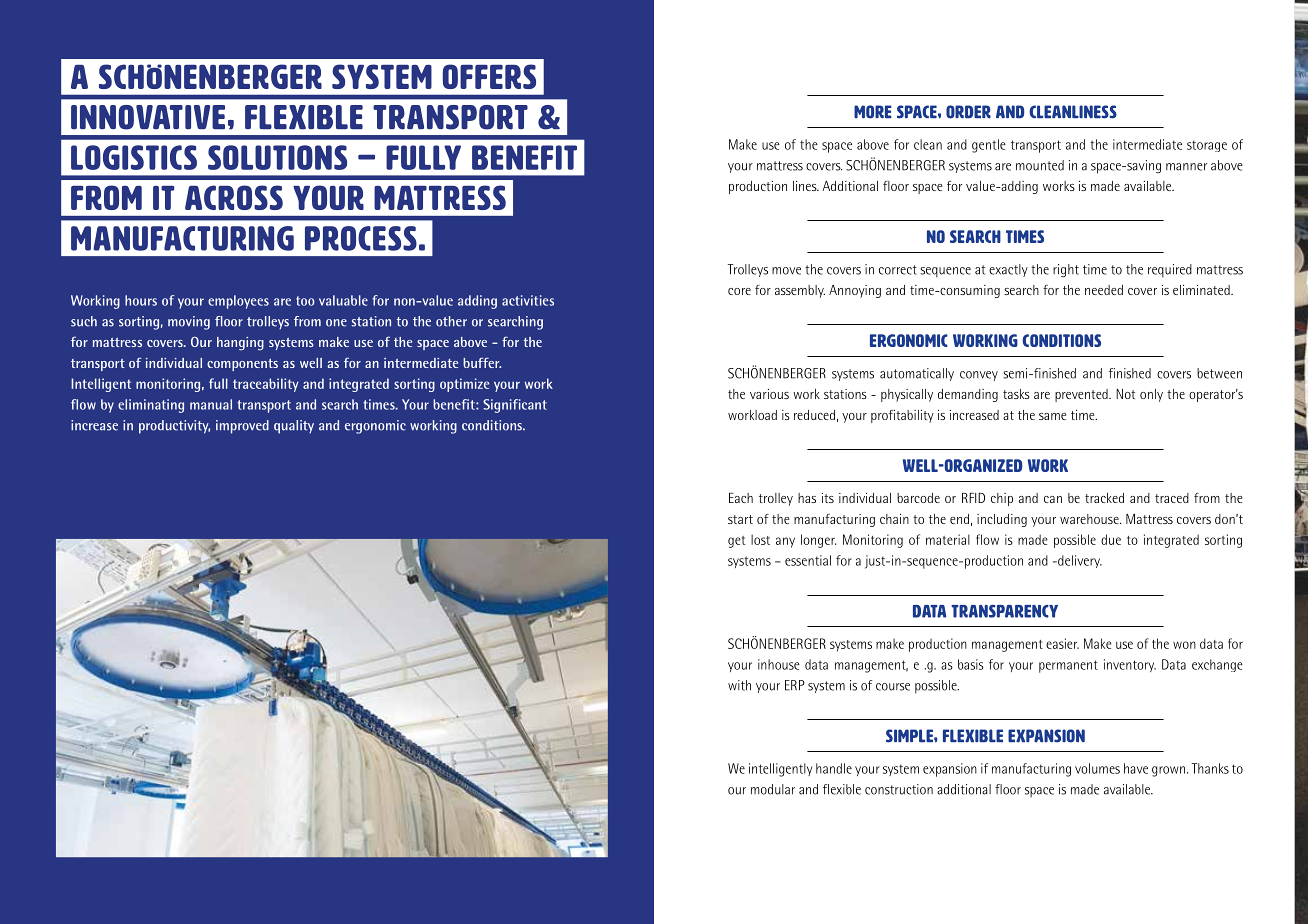 The image size is (1308, 924). I want to click on ORDER, so click(968, 112).
